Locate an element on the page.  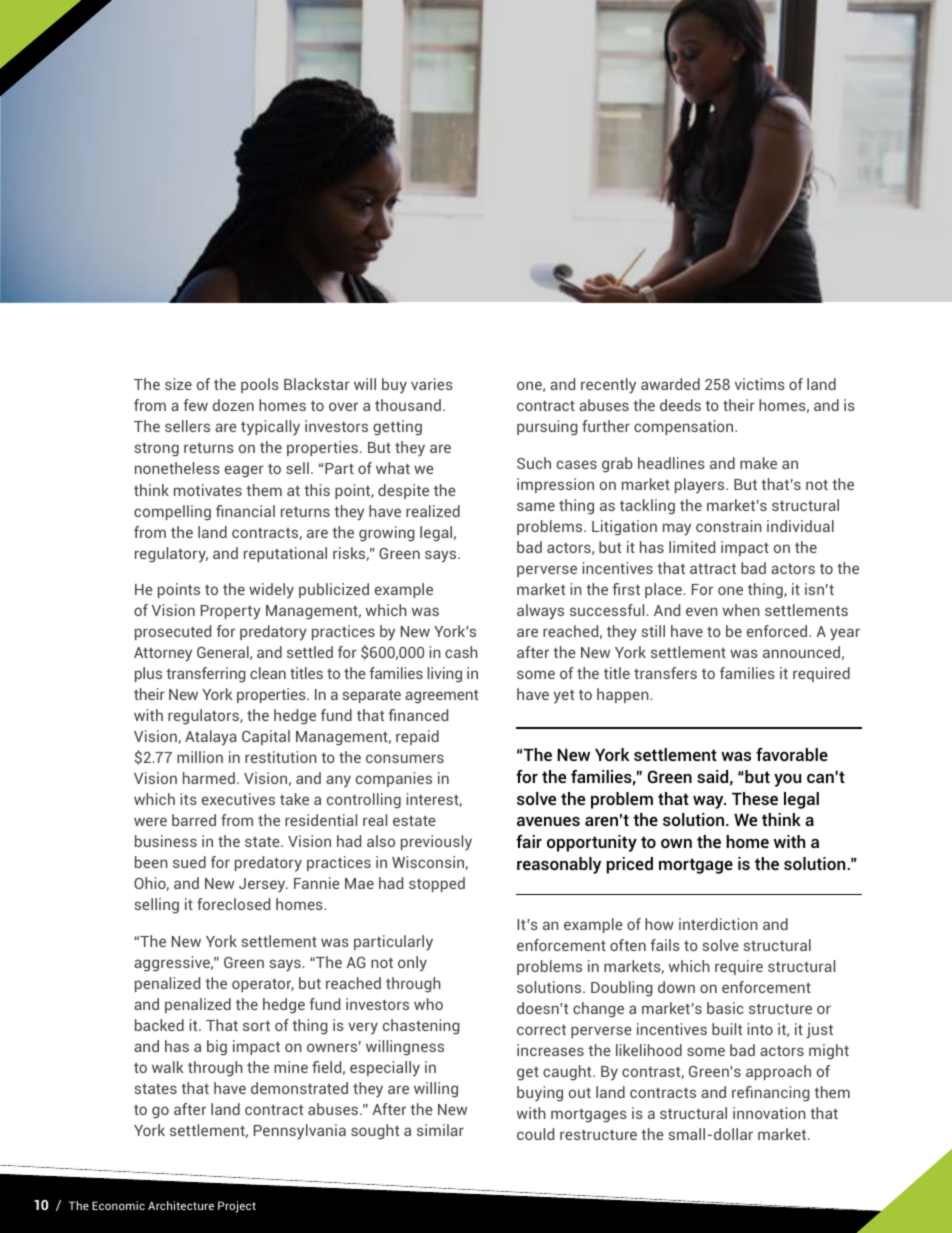
transferring is located at coordinates (206, 675).
